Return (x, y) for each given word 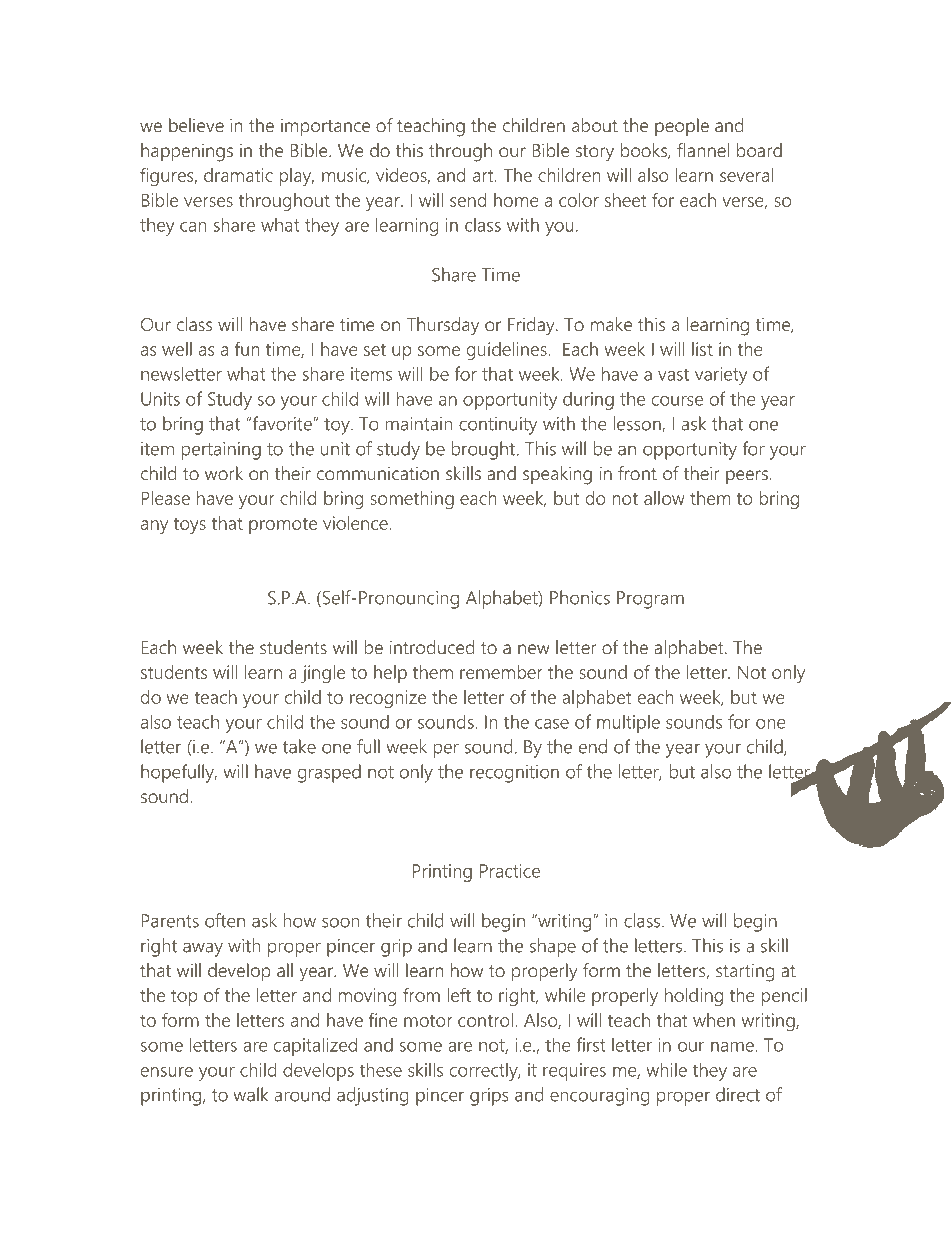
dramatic (238, 175)
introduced (432, 647)
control (485, 1020)
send (468, 200)
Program (650, 600)
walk (250, 1094)
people (682, 127)
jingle (323, 674)
